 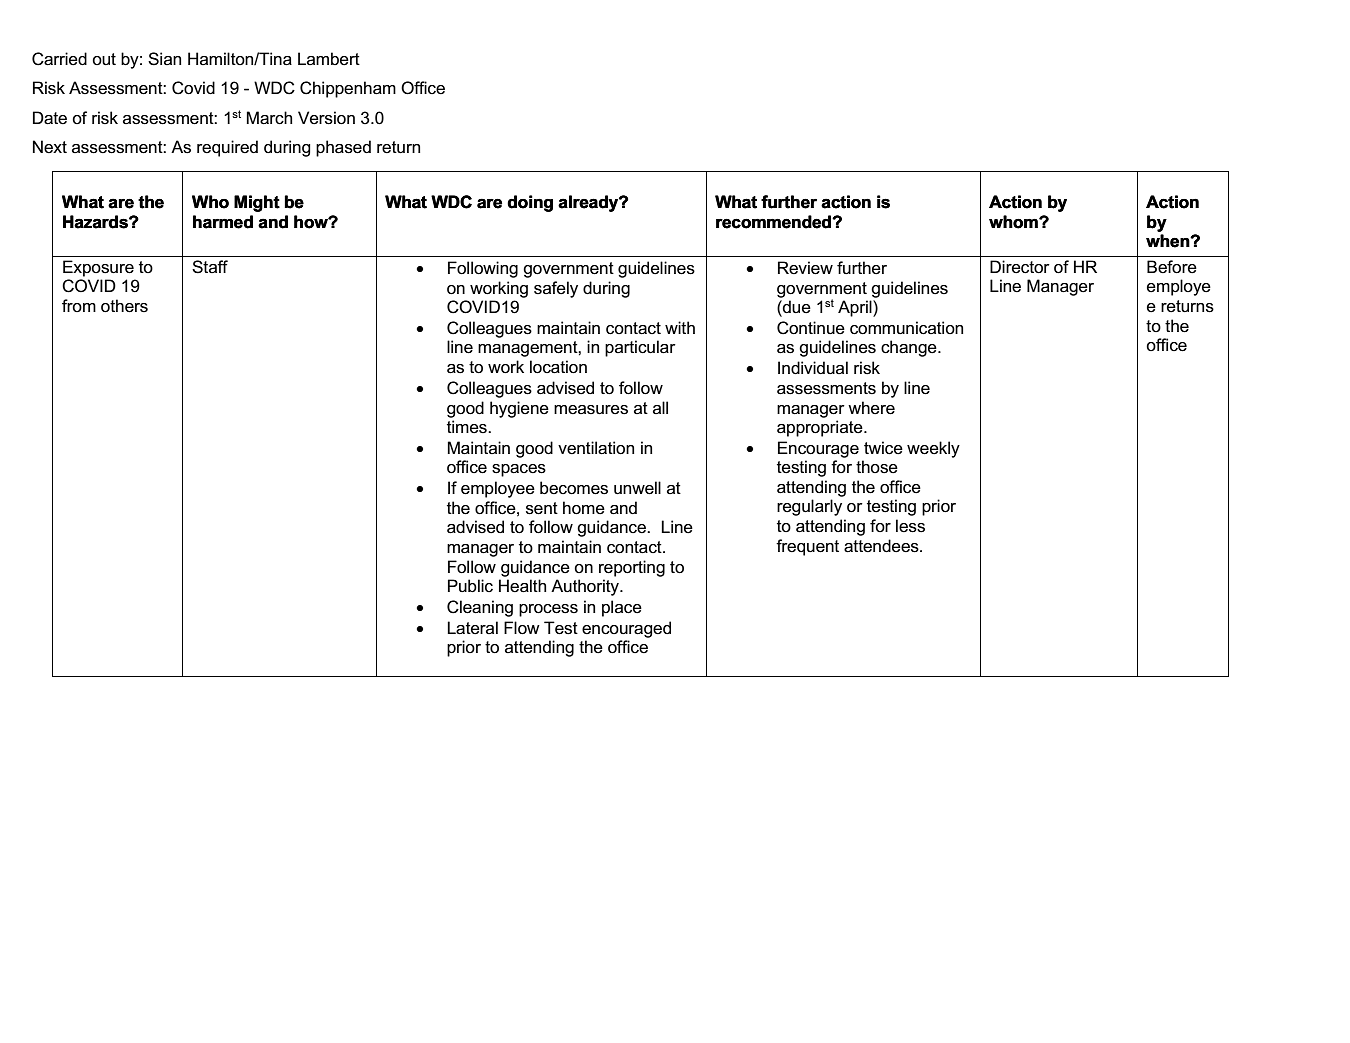 What do you see at coordinates (556, 289) in the screenshot?
I see `safely` at bounding box center [556, 289].
